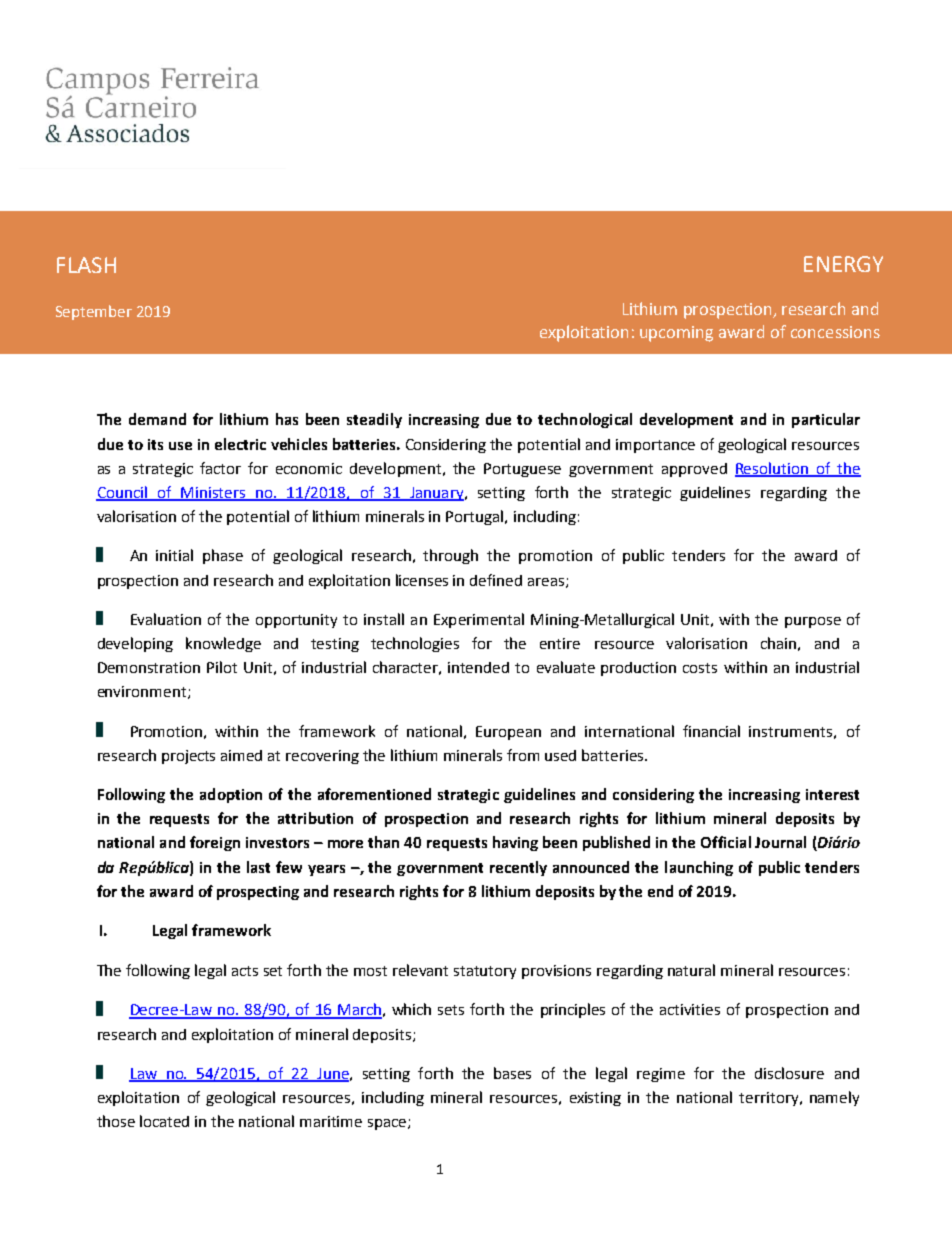  Describe the element at coordinates (515, 843) in the document. I see `having` at that location.
